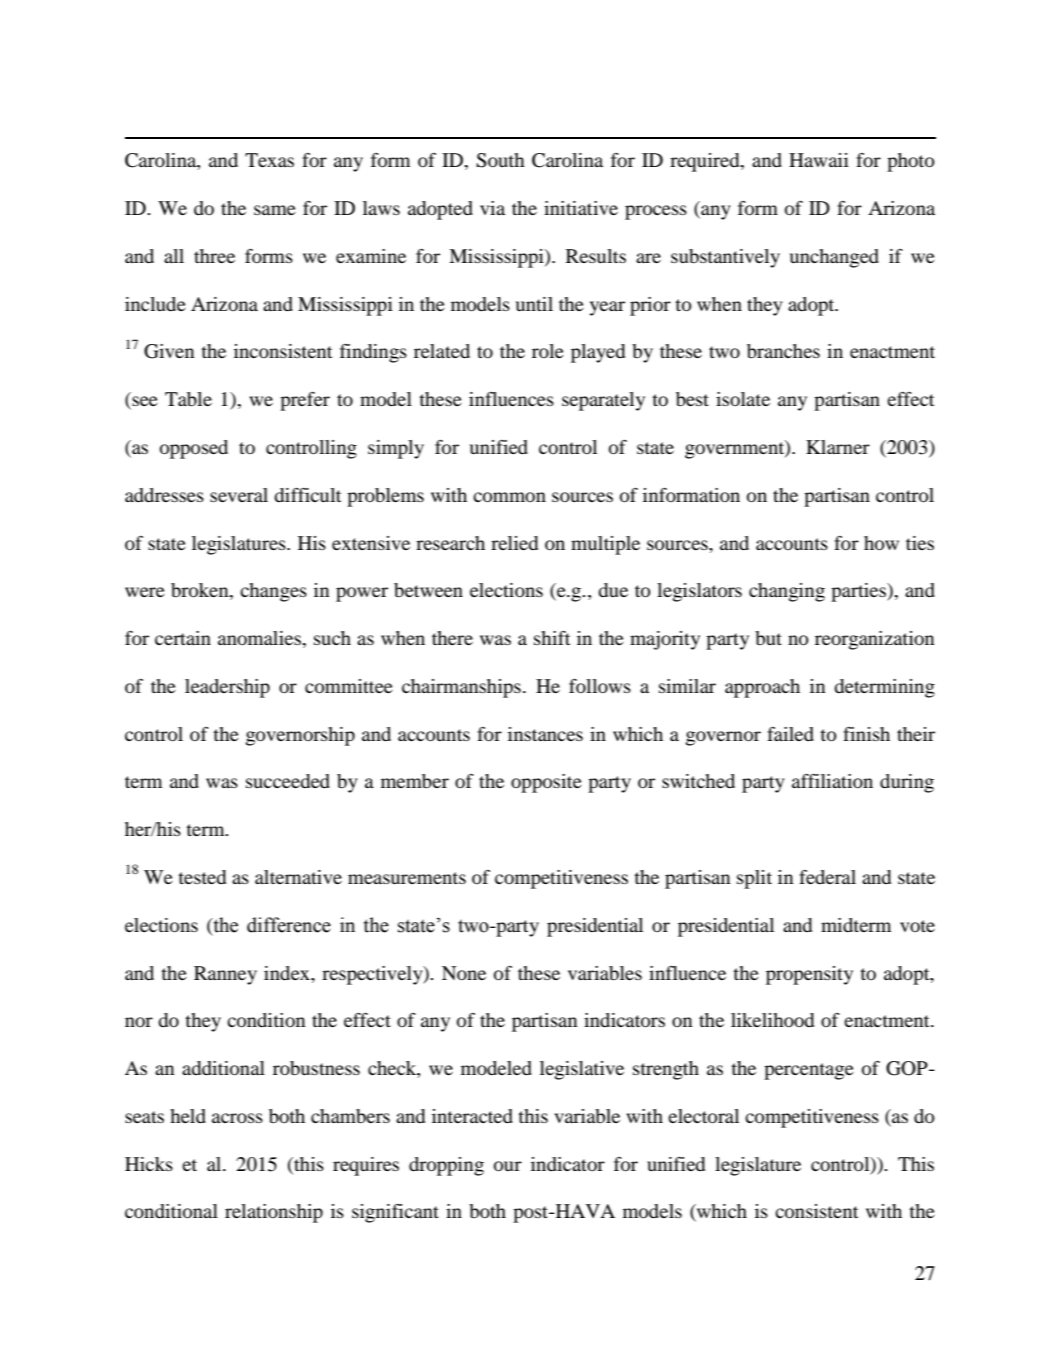 This screenshot has width=1060, height=1371. I want to click on leadership, so click(227, 688).
